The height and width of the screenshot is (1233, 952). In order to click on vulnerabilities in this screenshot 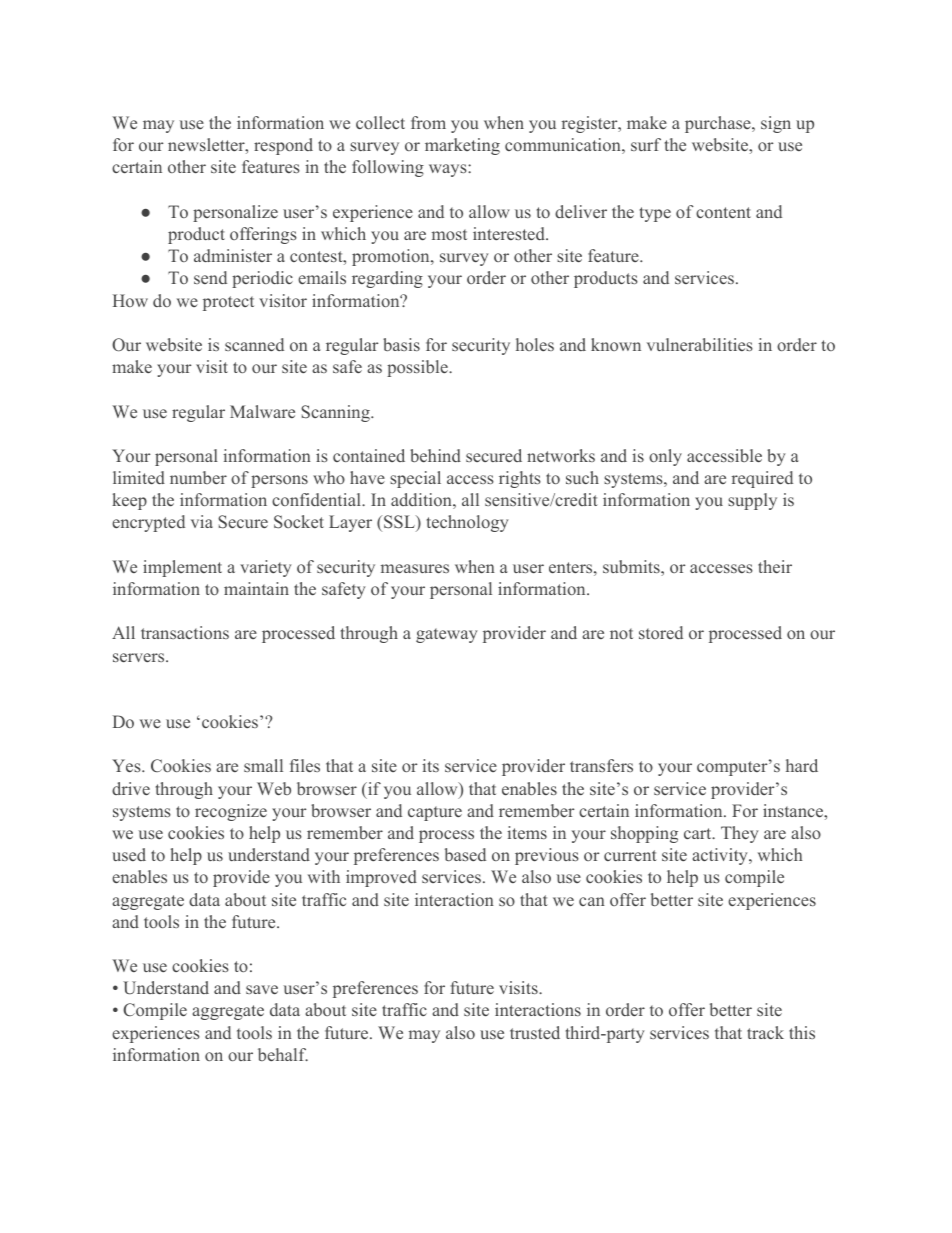, I will do `click(700, 344)`.
